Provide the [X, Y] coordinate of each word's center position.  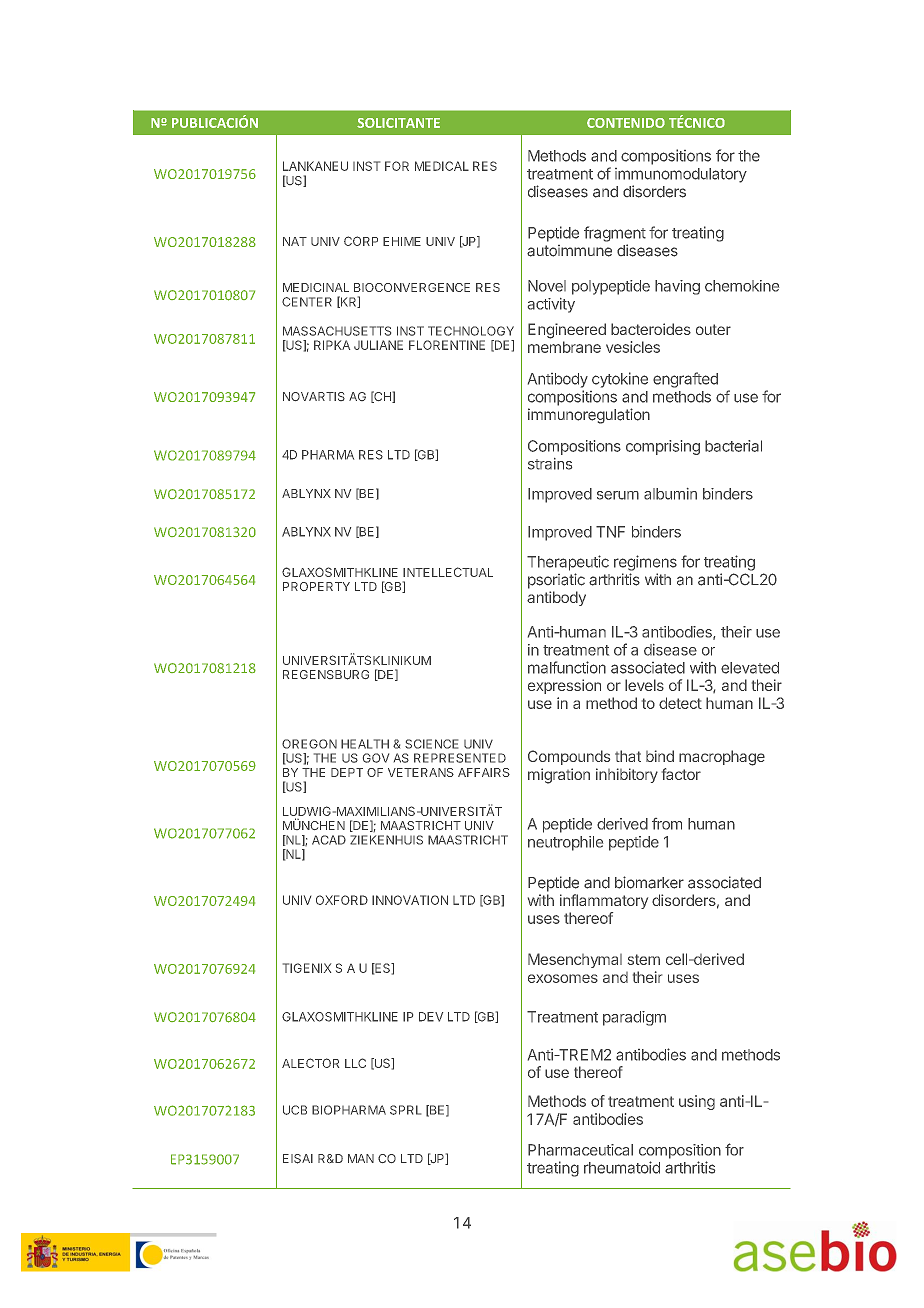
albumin [670, 494]
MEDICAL [442, 166]
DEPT [347, 772]
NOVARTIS [314, 396]
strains [550, 464]
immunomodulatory [681, 175]
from [667, 824]
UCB [295, 1110]
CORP [361, 241]
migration [559, 776]
